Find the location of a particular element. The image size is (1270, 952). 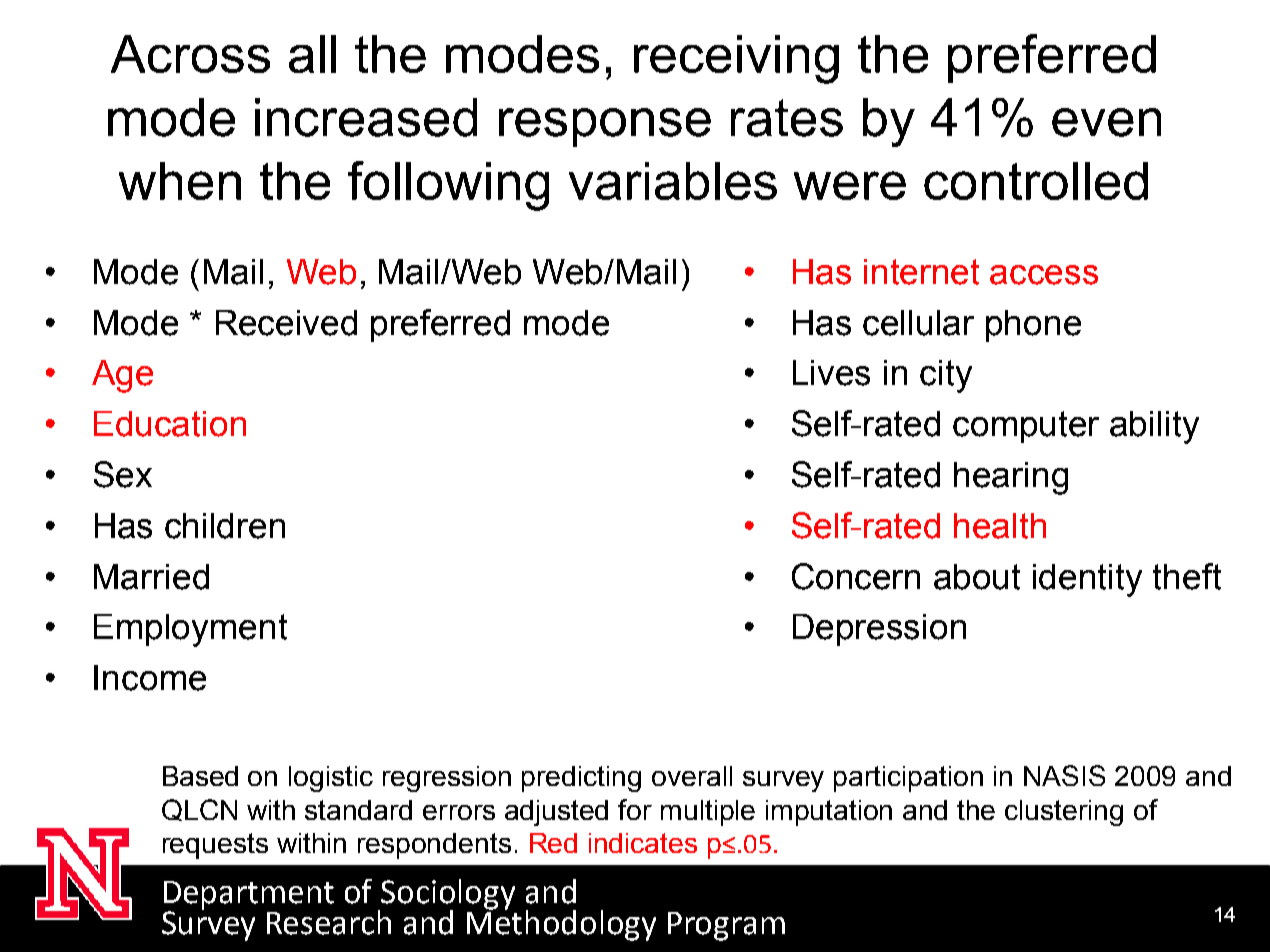

Program is located at coordinates (726, 926).
